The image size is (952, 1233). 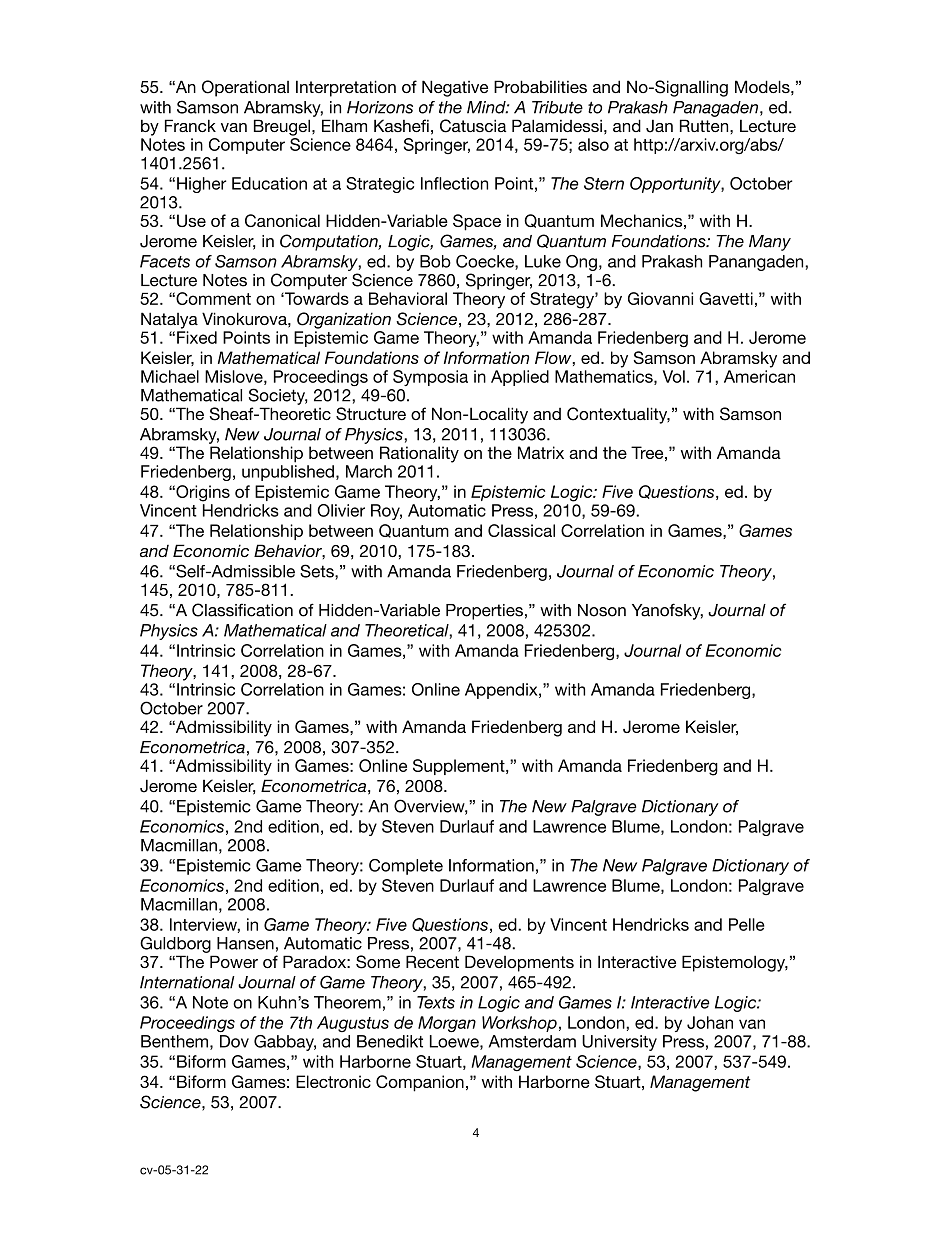 What do you see at coordinates (245, 88) in the document?
I see `Operational` at bounding box center [245, 88].
